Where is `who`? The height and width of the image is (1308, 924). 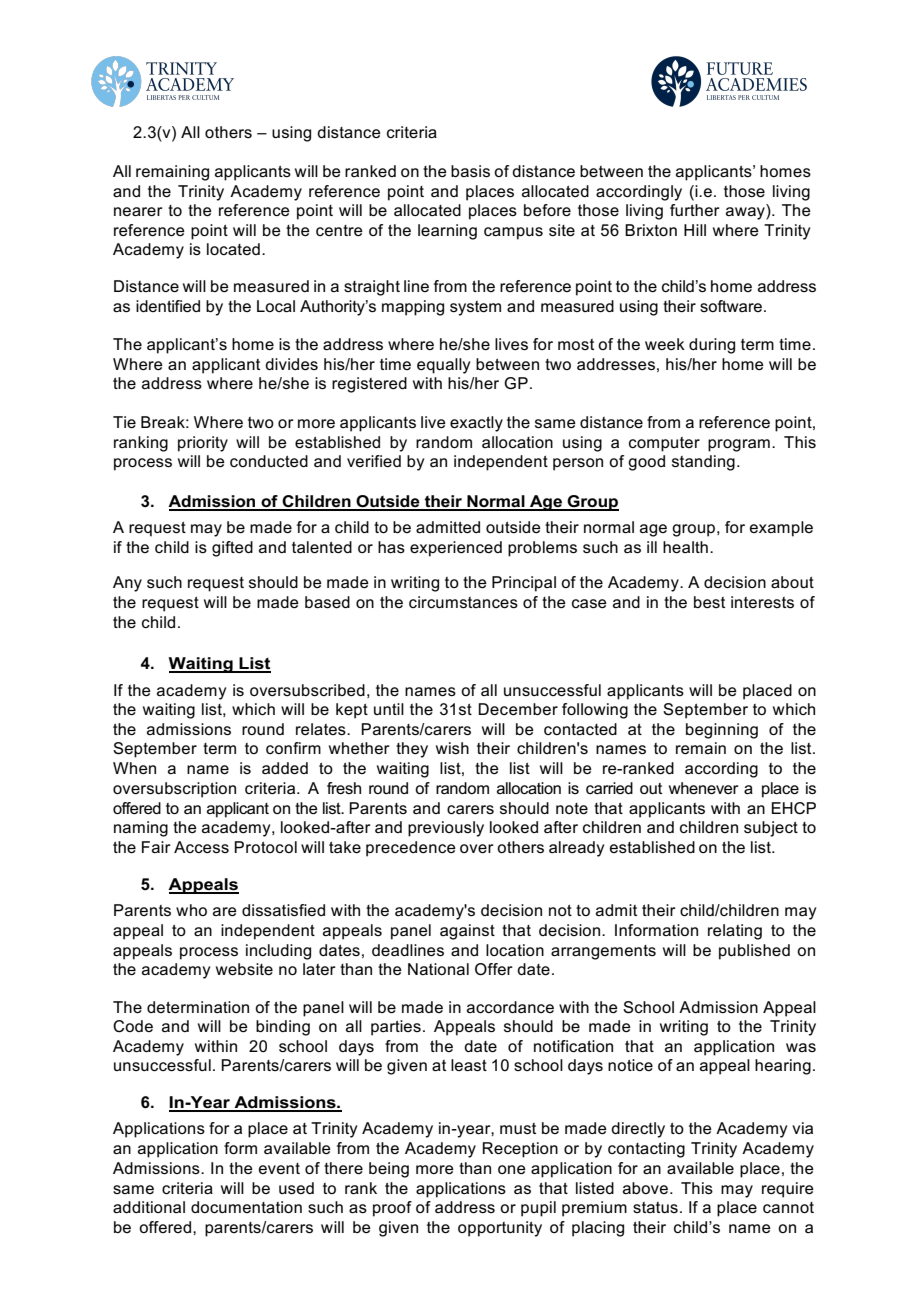 who is located at coordinates (191, 910).
